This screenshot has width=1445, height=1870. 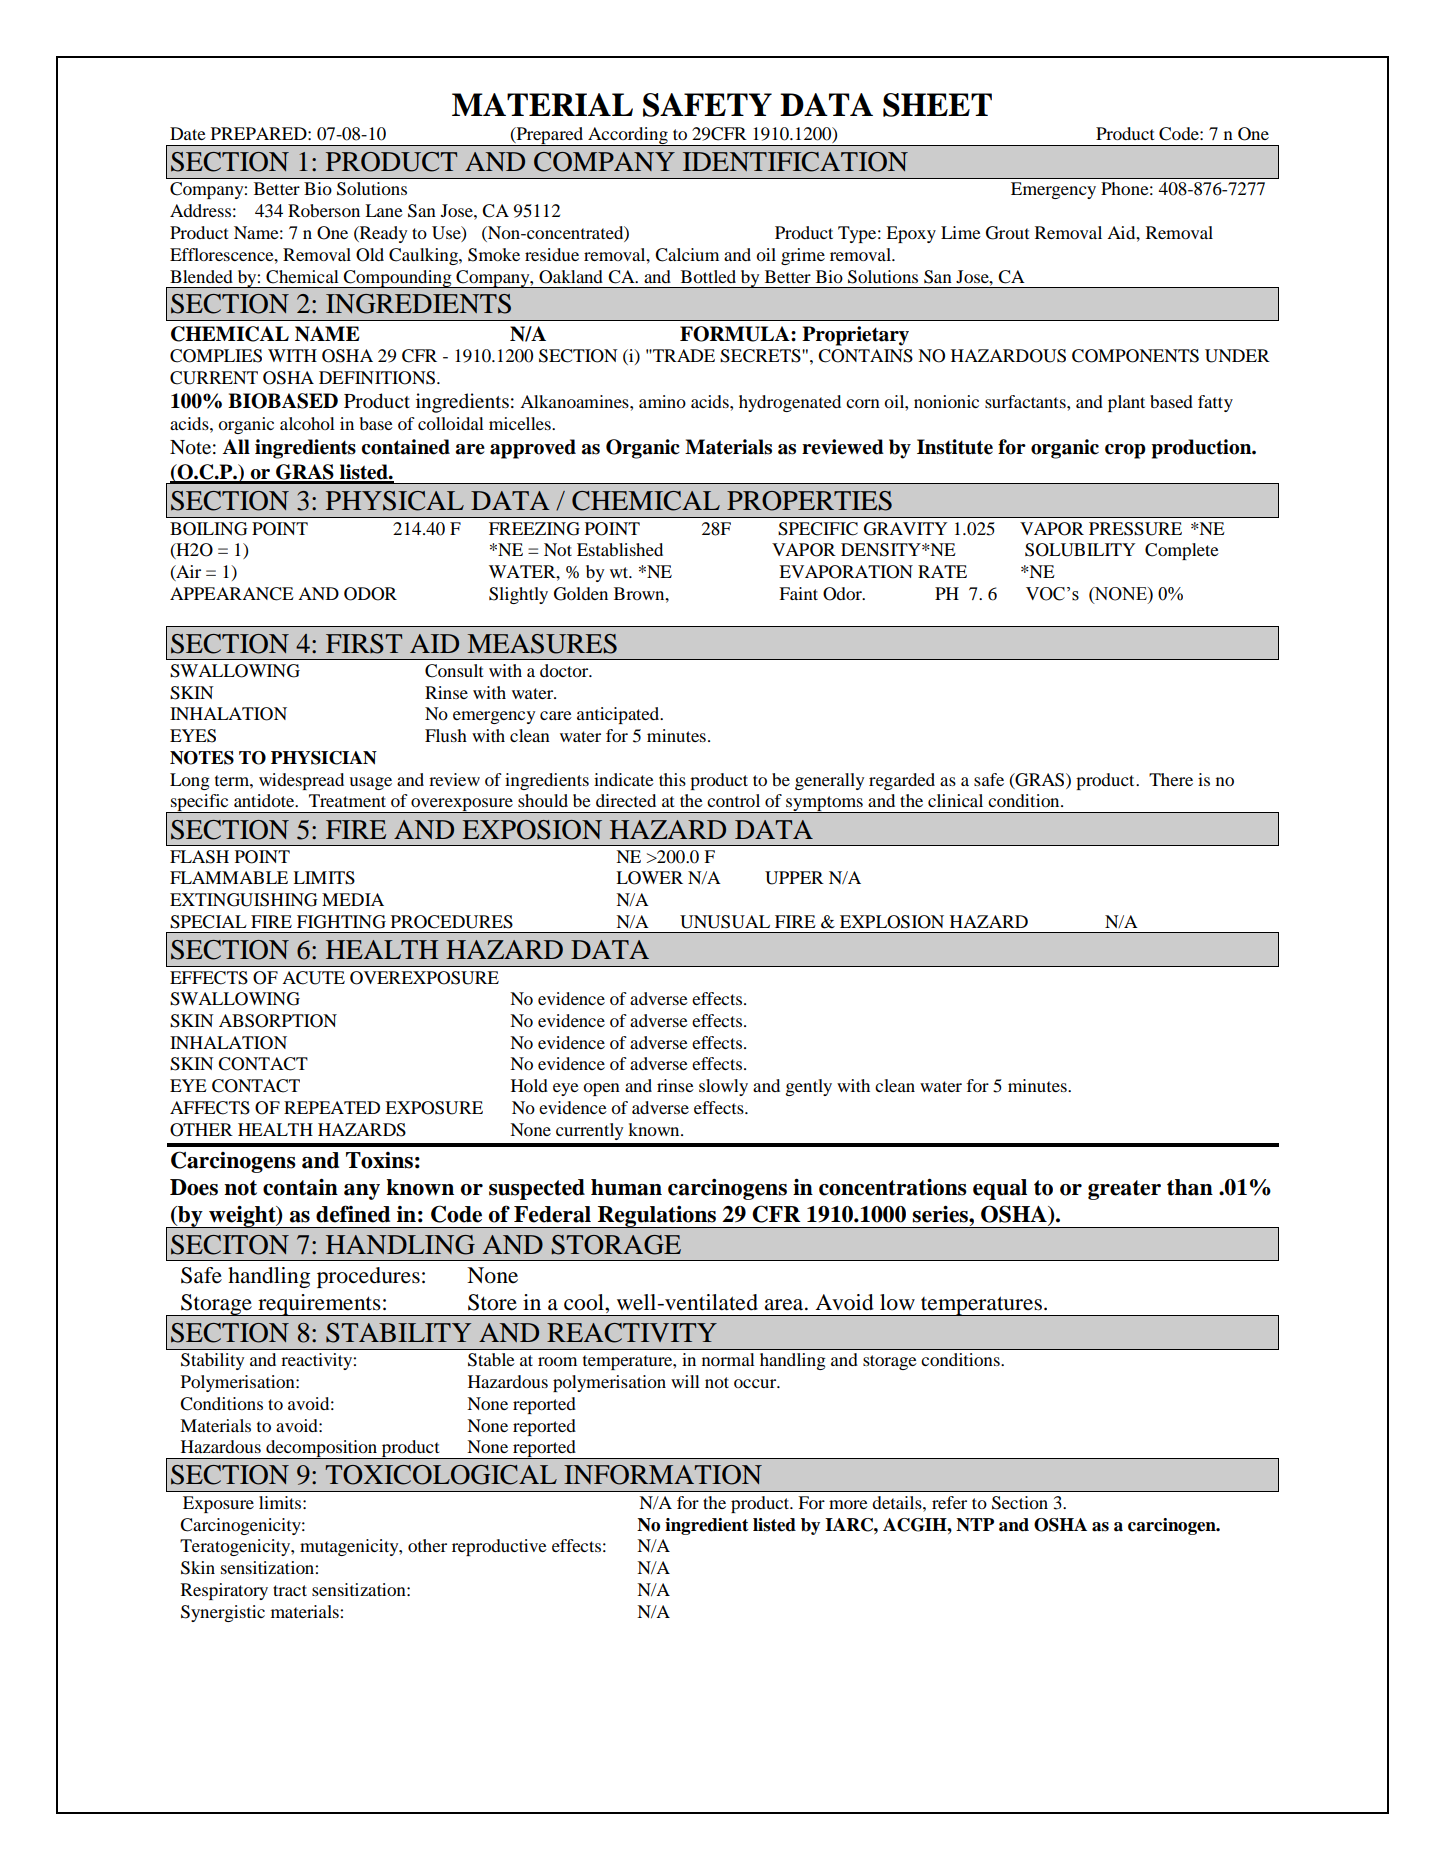 I want to click on Roberson, so click(x=324, y=210).
